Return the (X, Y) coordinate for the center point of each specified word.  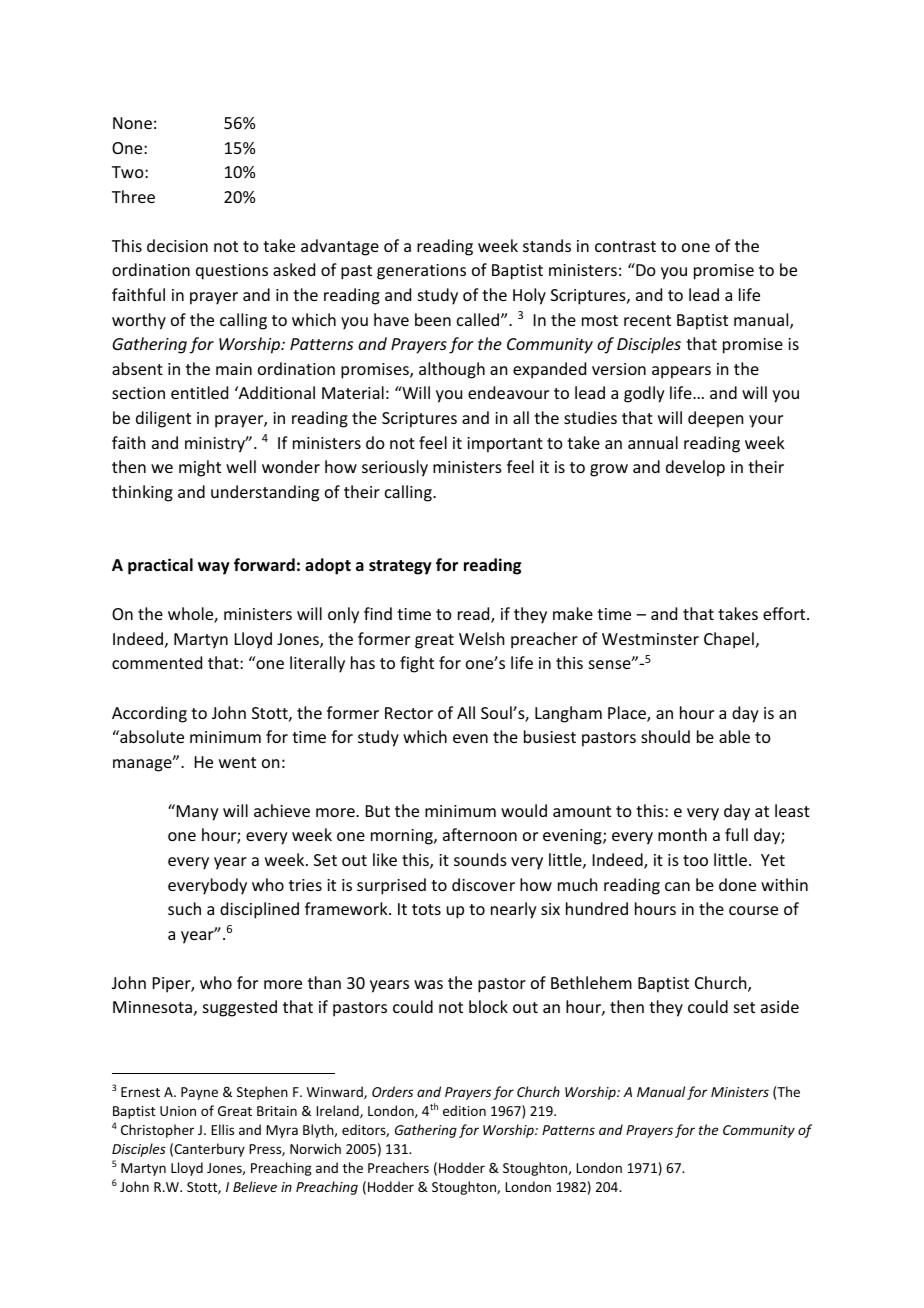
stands (547, 245)
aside (780, 1006)
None (132, 123)
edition (464, 1110)
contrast (625, 246)
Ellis (222, 1129)
